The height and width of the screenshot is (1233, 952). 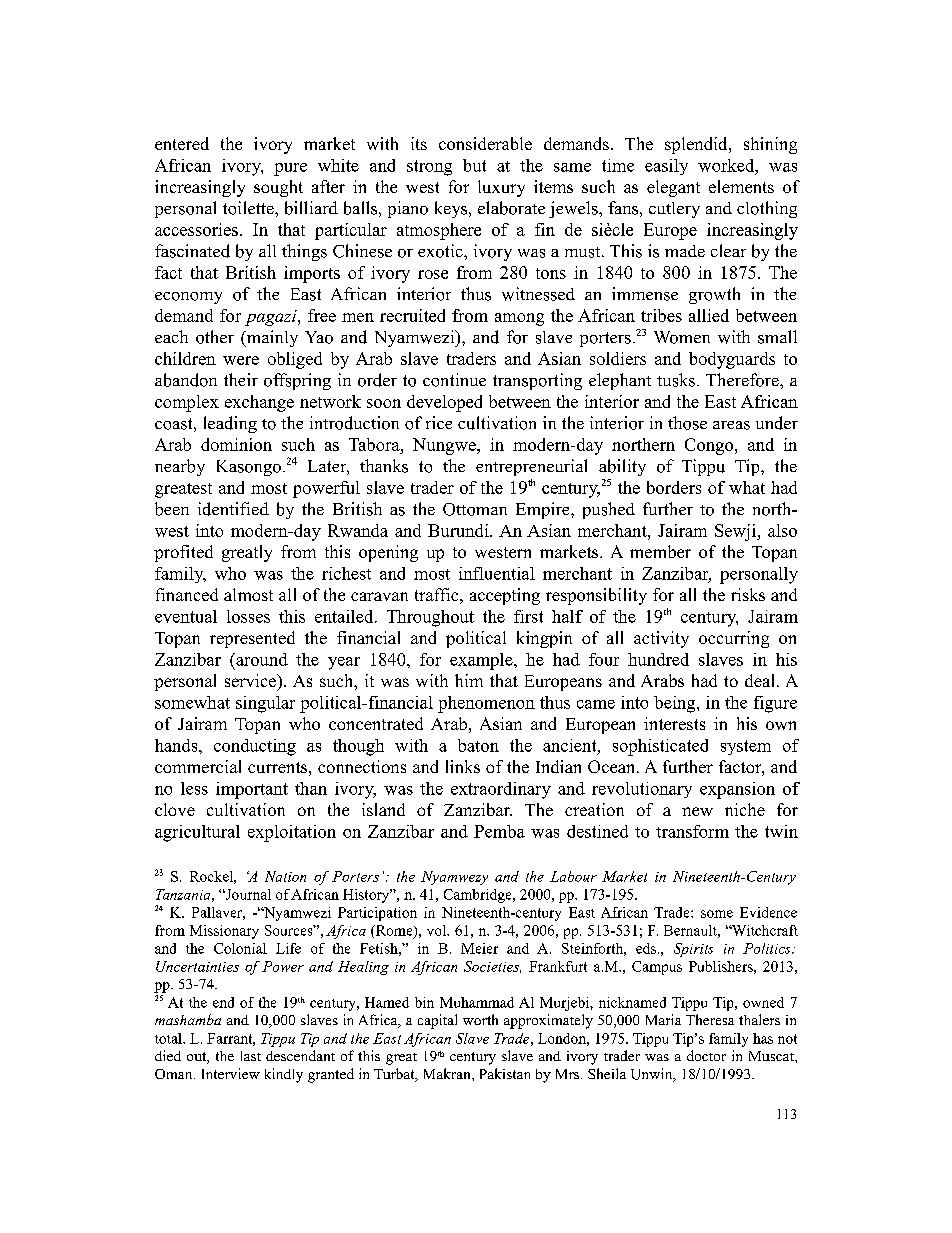 What do you see at coordinates (710, 446) in the screenshot?
I see `Congo` at bounding box center [710, 446].
